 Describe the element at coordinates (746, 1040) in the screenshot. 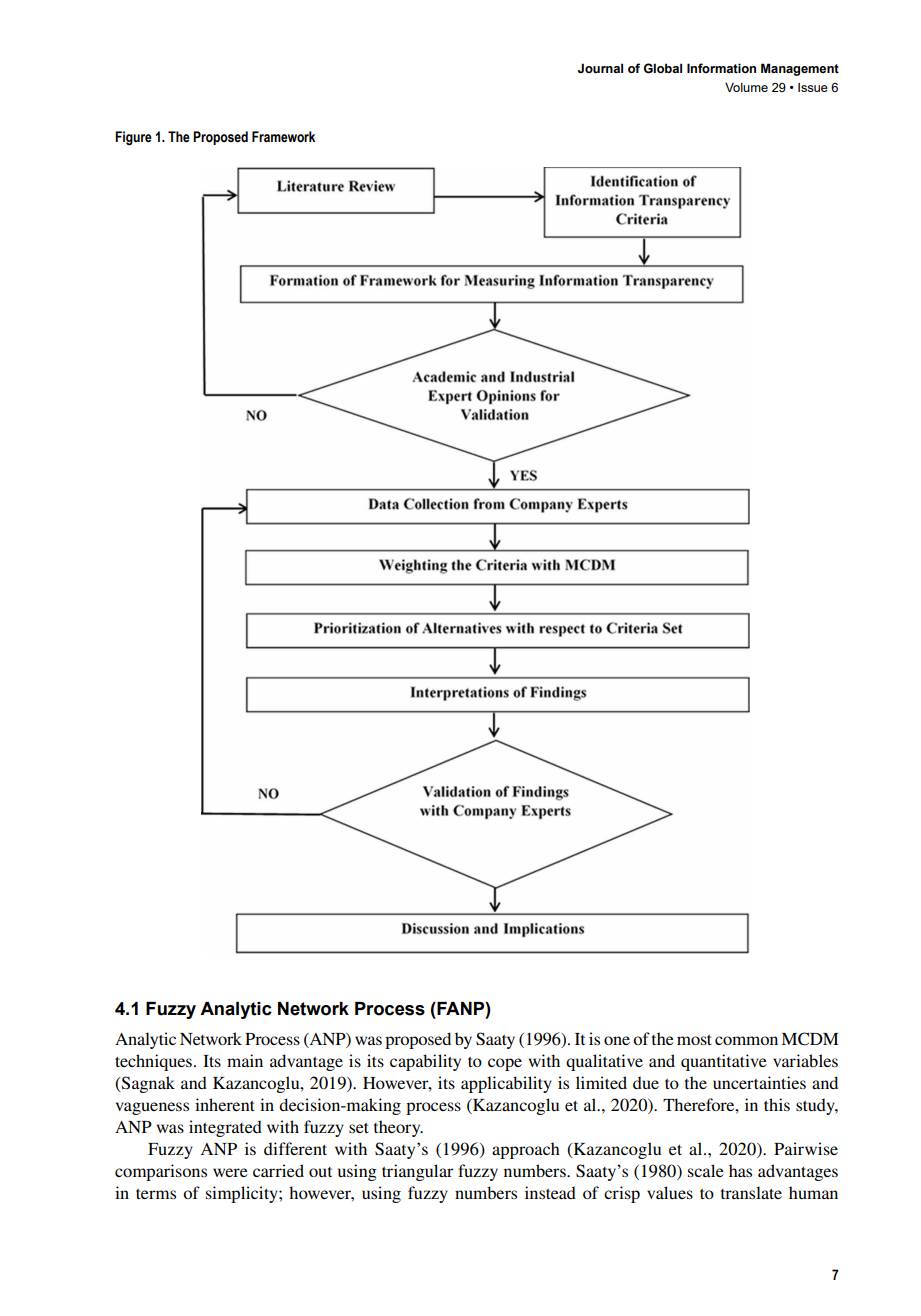

I see `common` at that location.
